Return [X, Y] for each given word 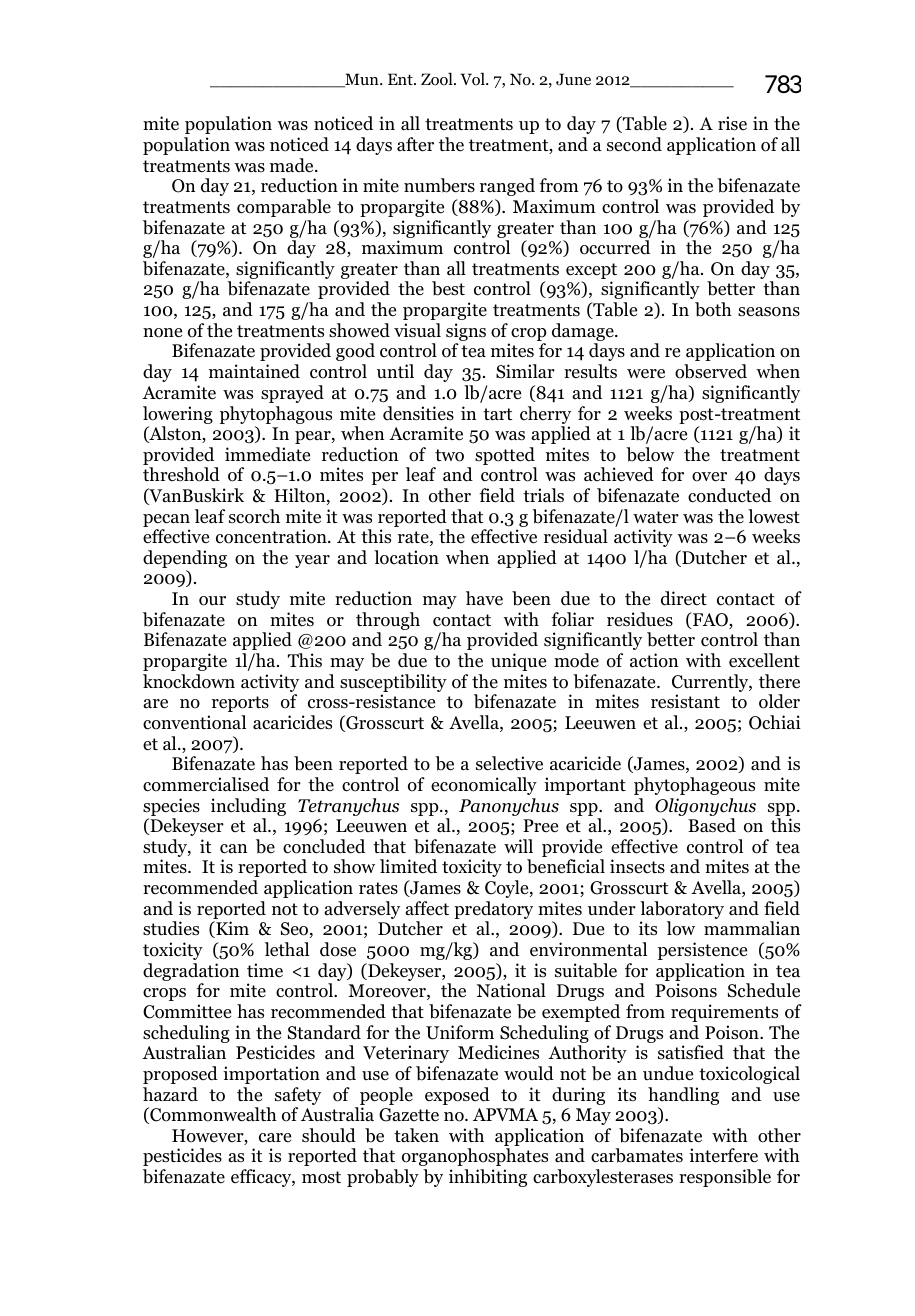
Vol [473, 79]
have [484, 598]
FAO [710, 620]
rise [732, 123]
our [212, 601]
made [293, 165]
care [275, 1138]
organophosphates [475, 1157]
